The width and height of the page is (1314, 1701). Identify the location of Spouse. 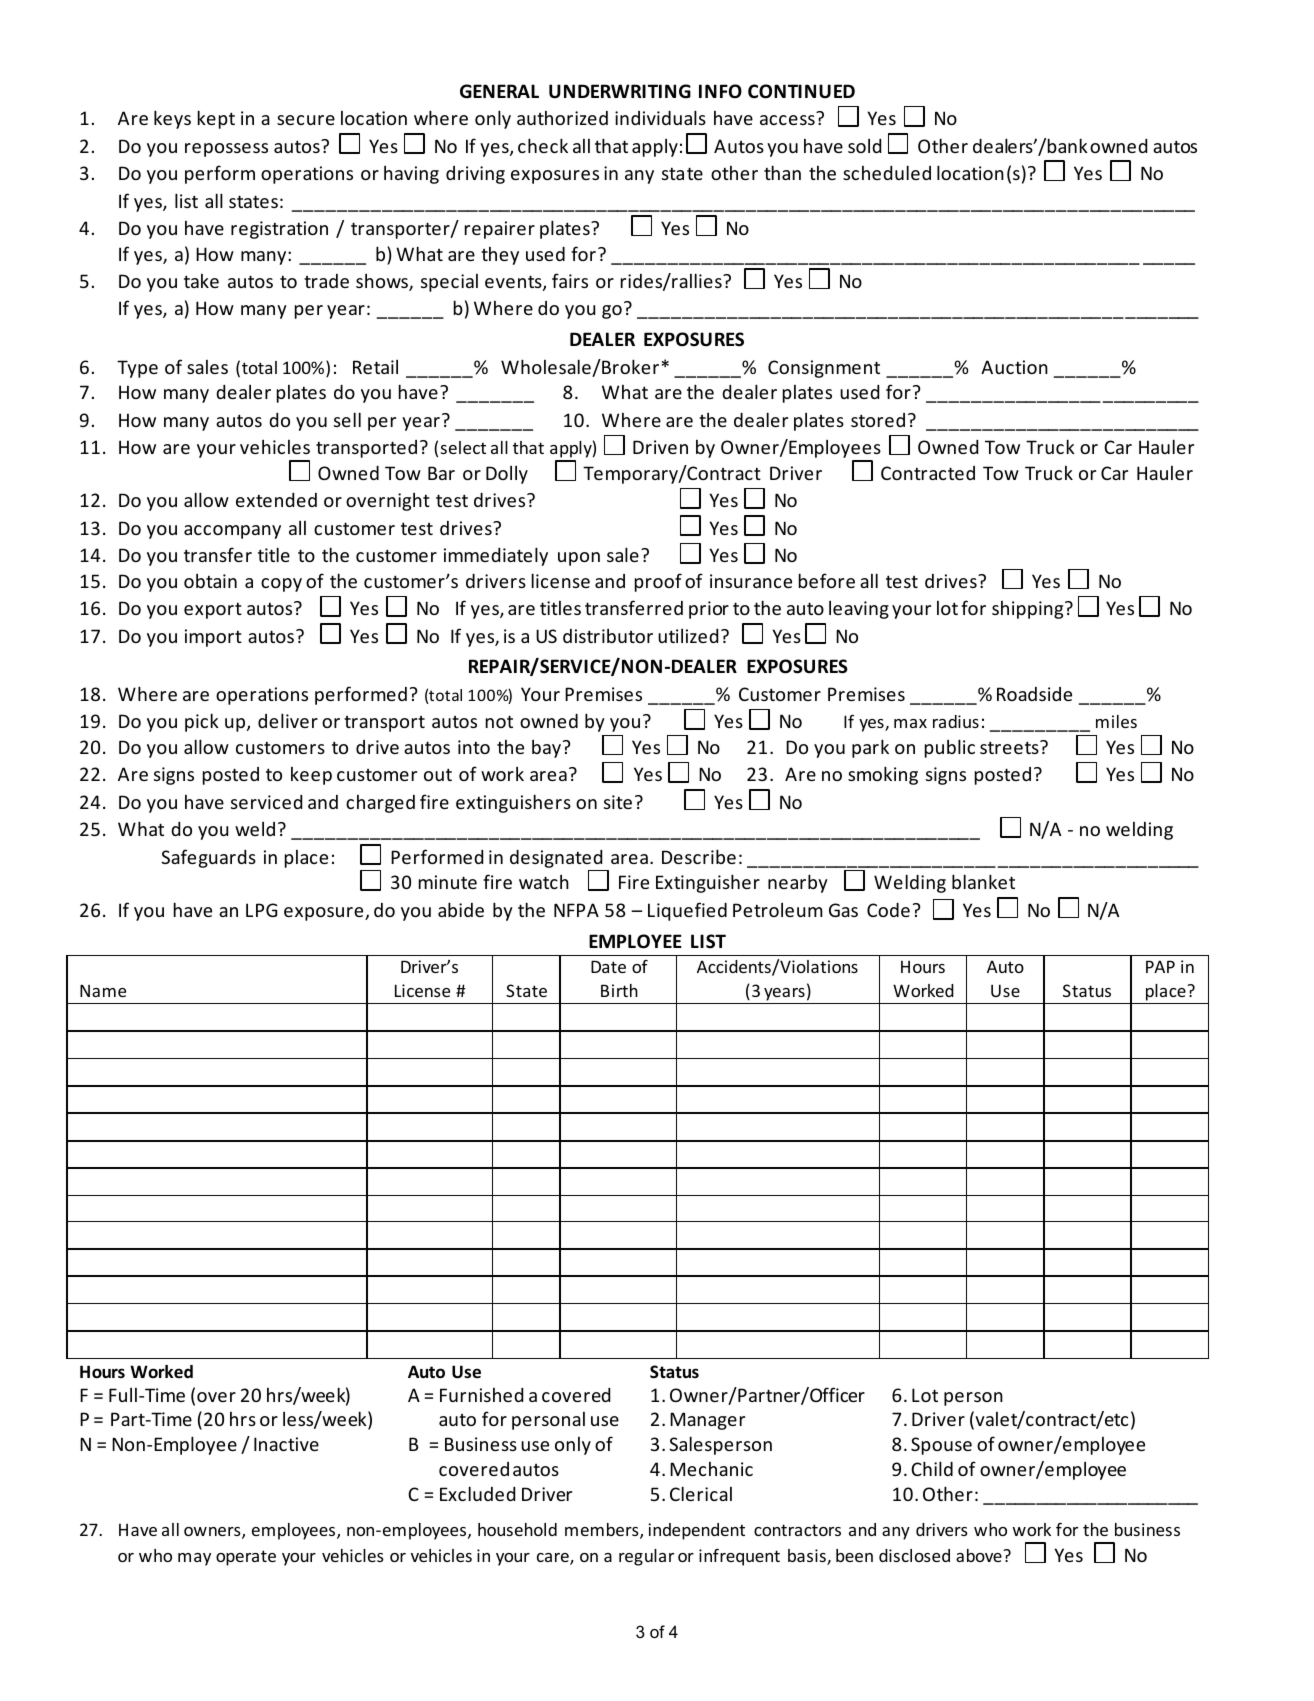
(941, 1446).
